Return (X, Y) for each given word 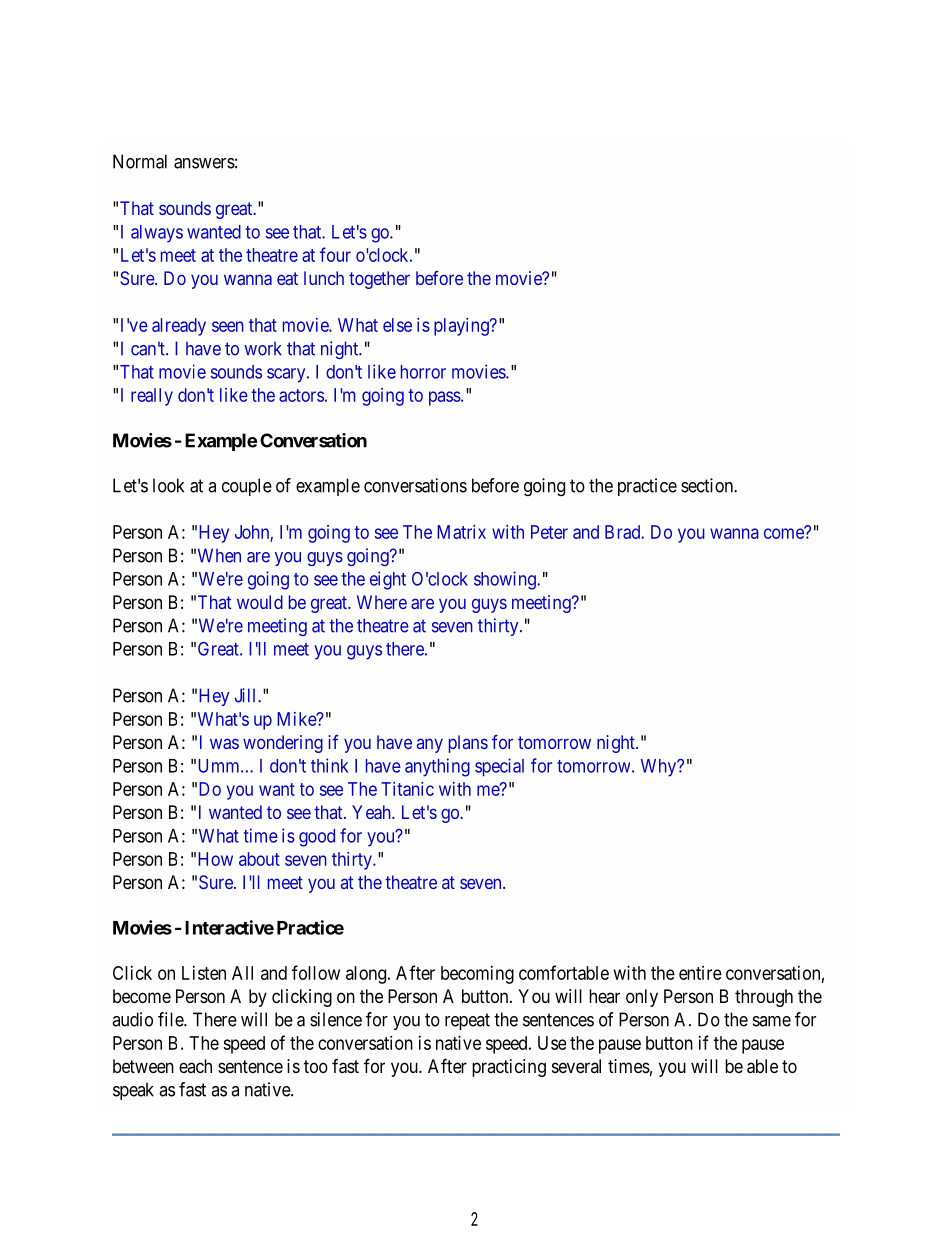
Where (382, 602)
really (152, 397)
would (260, 602)
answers (204, 163)
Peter (549, 532)
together (379, 280)
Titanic (407, 789)
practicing (509, 1068)
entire (700, 973)
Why (660, 768)
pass (445, 398)
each (195, 1066)
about (259, 859)
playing (462, 327)
